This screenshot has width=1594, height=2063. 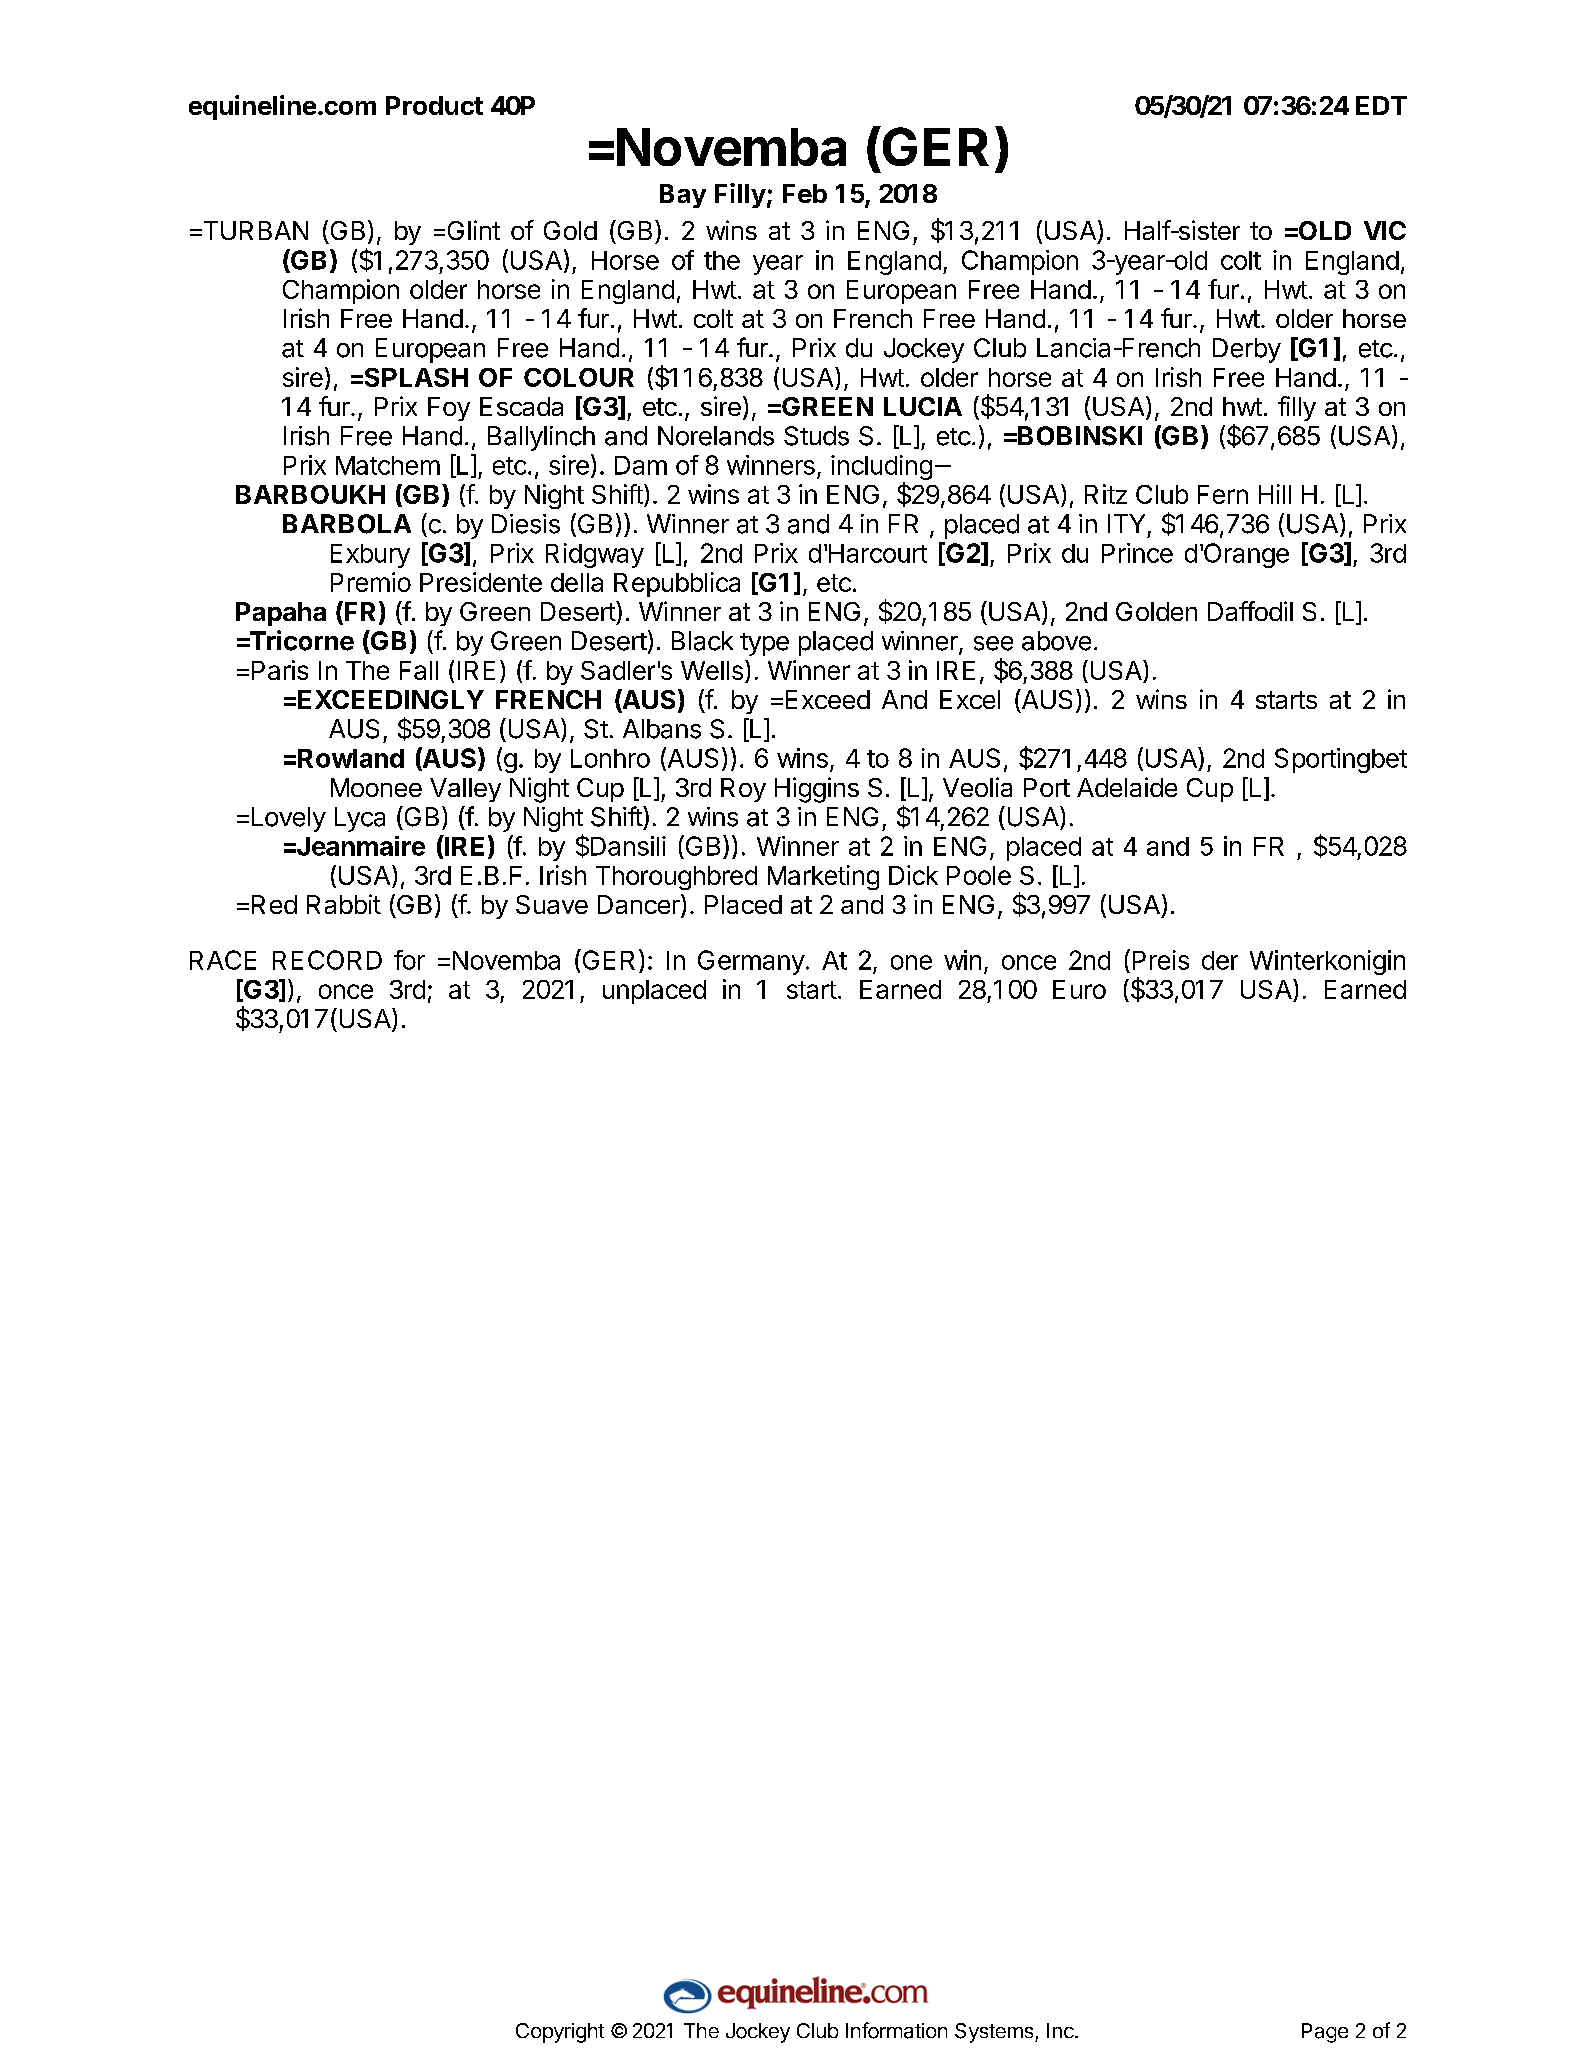 What do you see at coordinates (327, 960) in the screenshot?
I see `RECORD` at bounding box center [327, 960].
